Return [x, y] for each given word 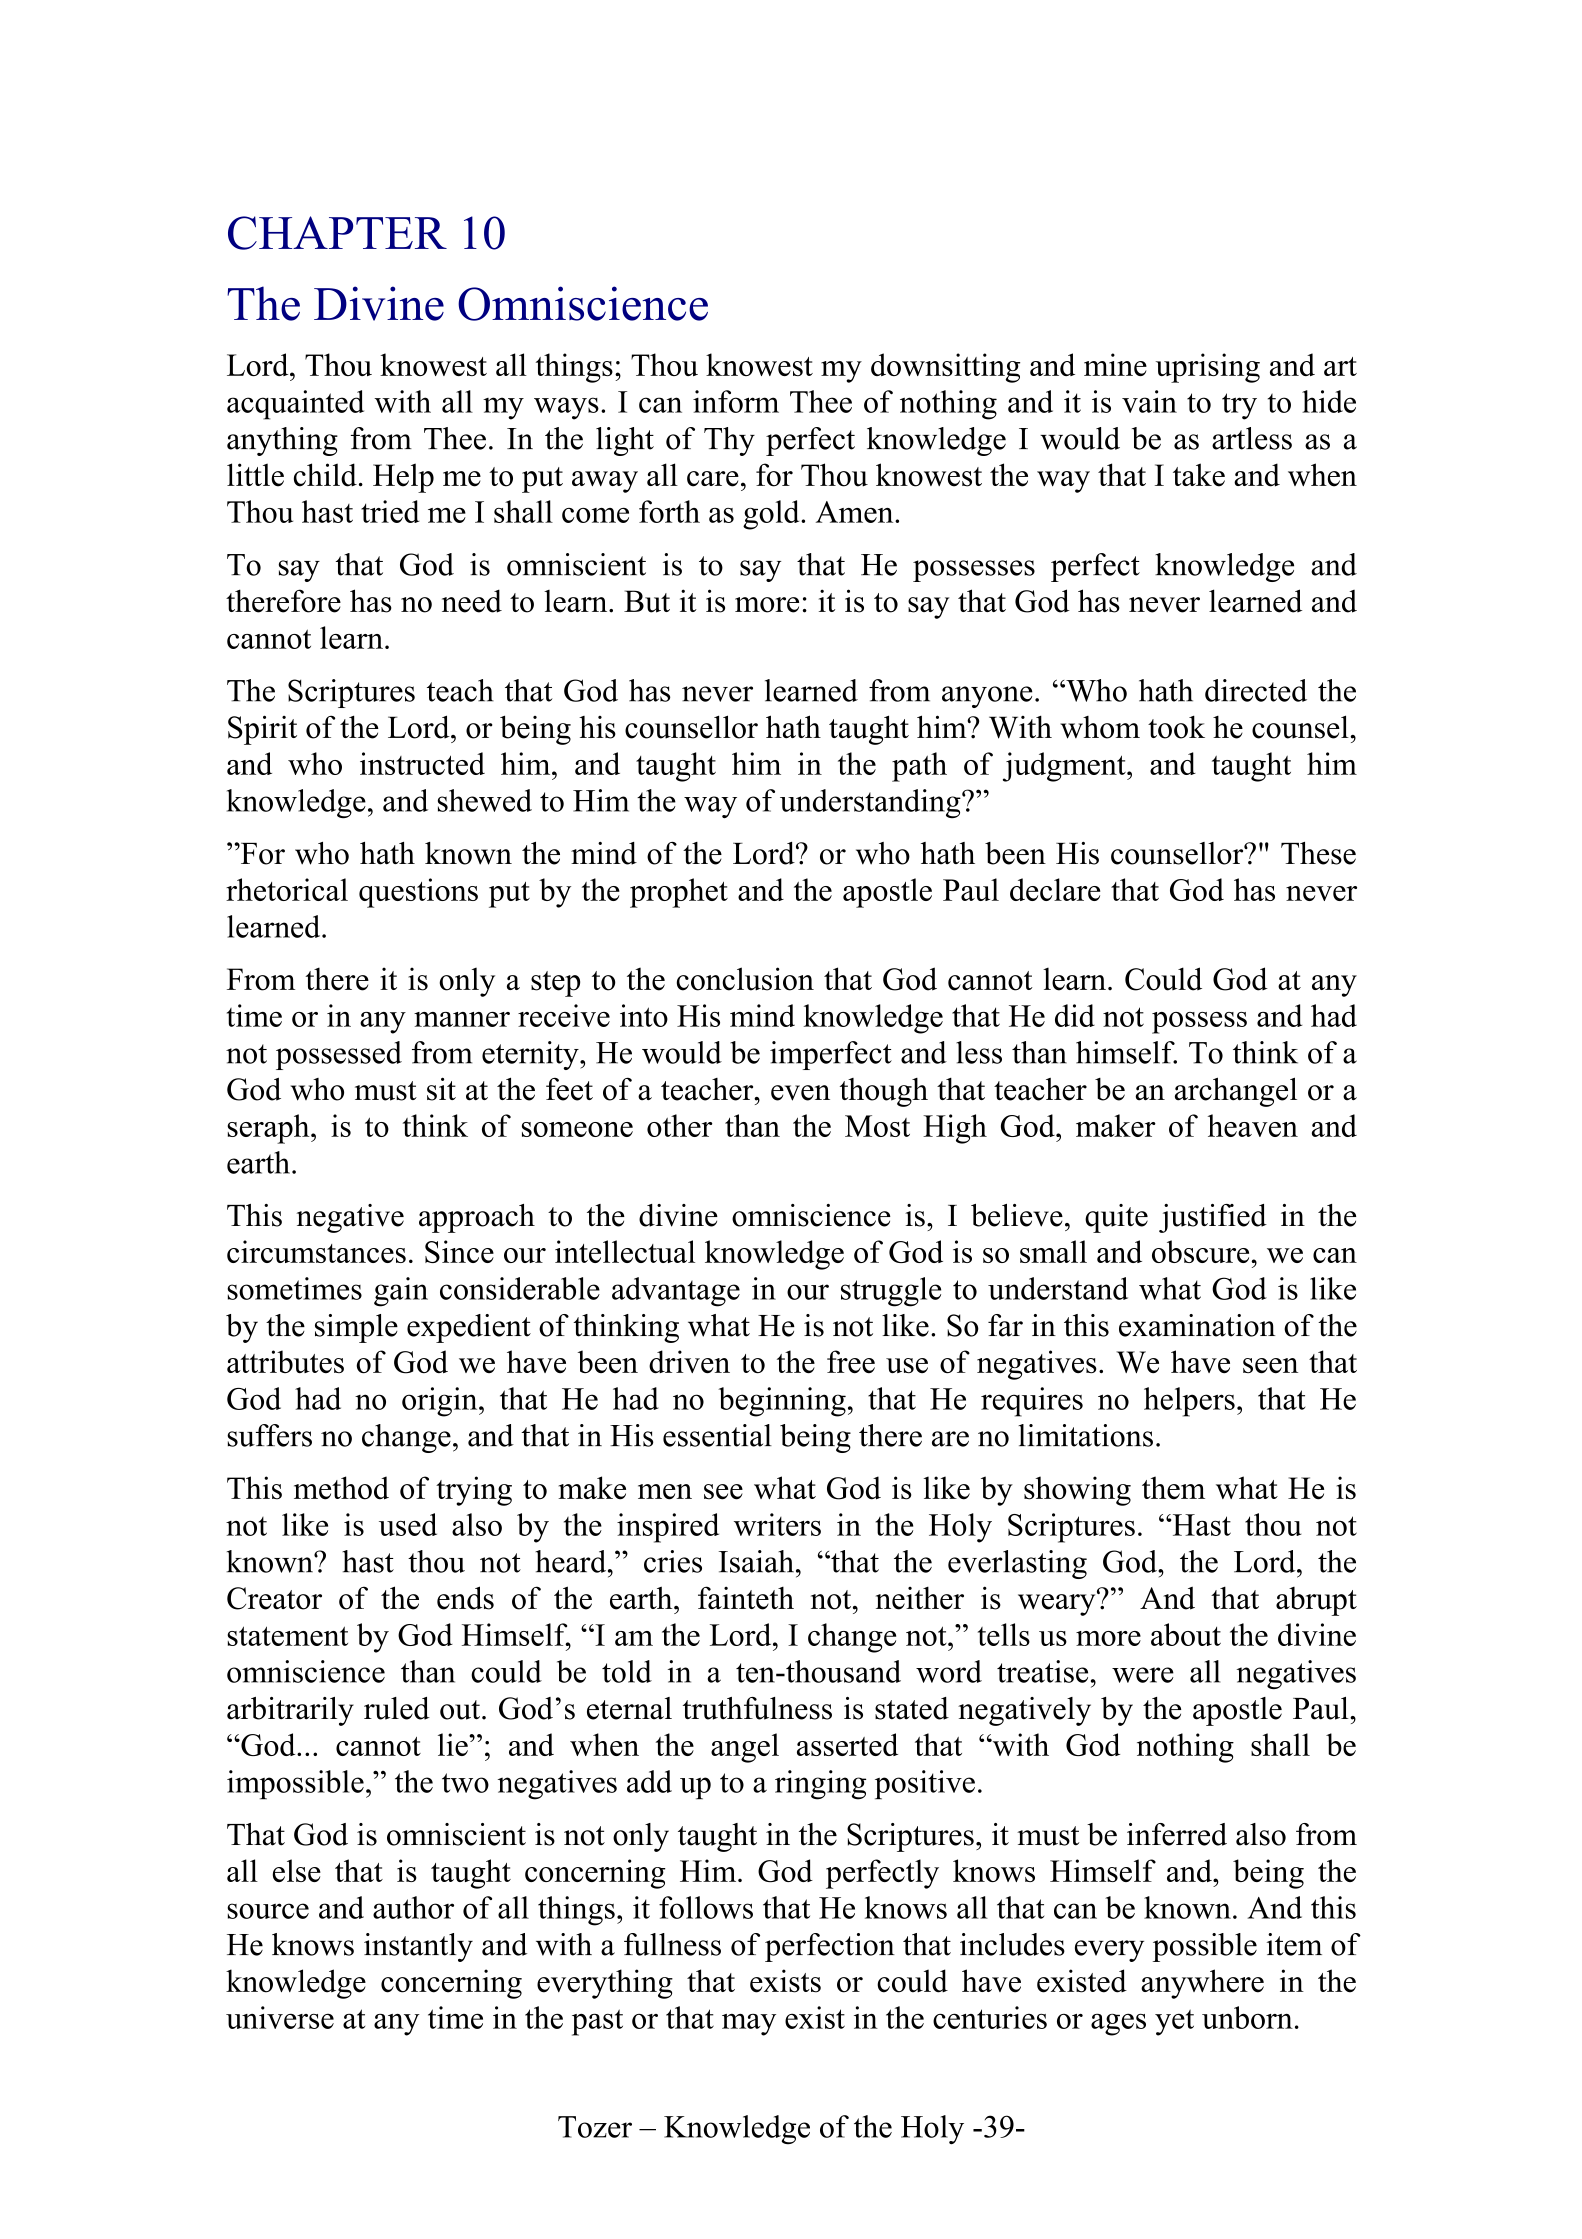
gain [401, 1292]
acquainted [295, 405]
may [749, 2025]
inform [736, 401]
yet [1174, 2022]
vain [1149, 401]
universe [280, 2017]
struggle [891, 1292]
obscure [1202, 1251]
